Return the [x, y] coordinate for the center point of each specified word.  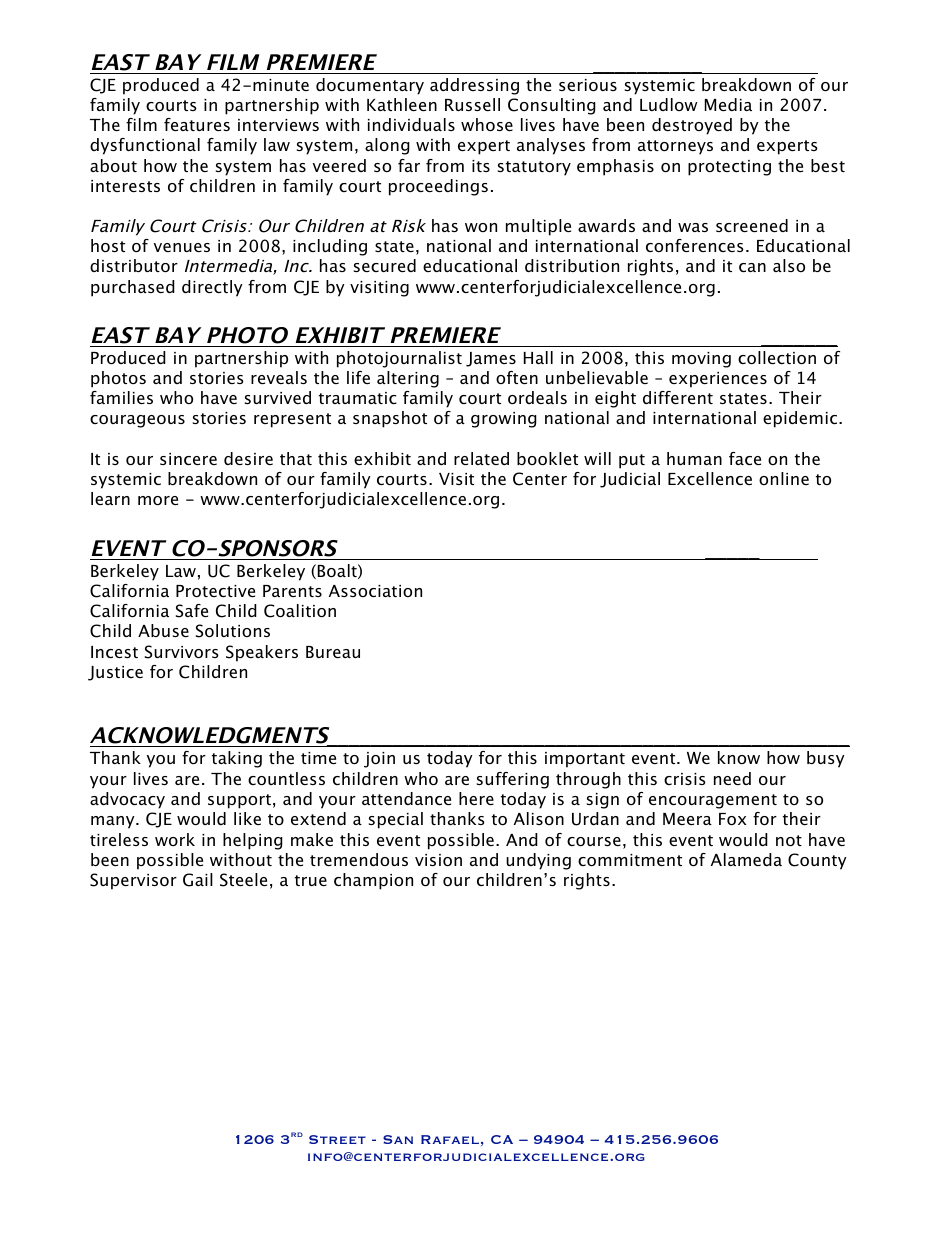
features [197, 124]
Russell [472, 104]
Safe [192, 611]
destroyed [692, 126]
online [784, 478]
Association [375, 591]
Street [337, 1139]
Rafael [450, 1139]
